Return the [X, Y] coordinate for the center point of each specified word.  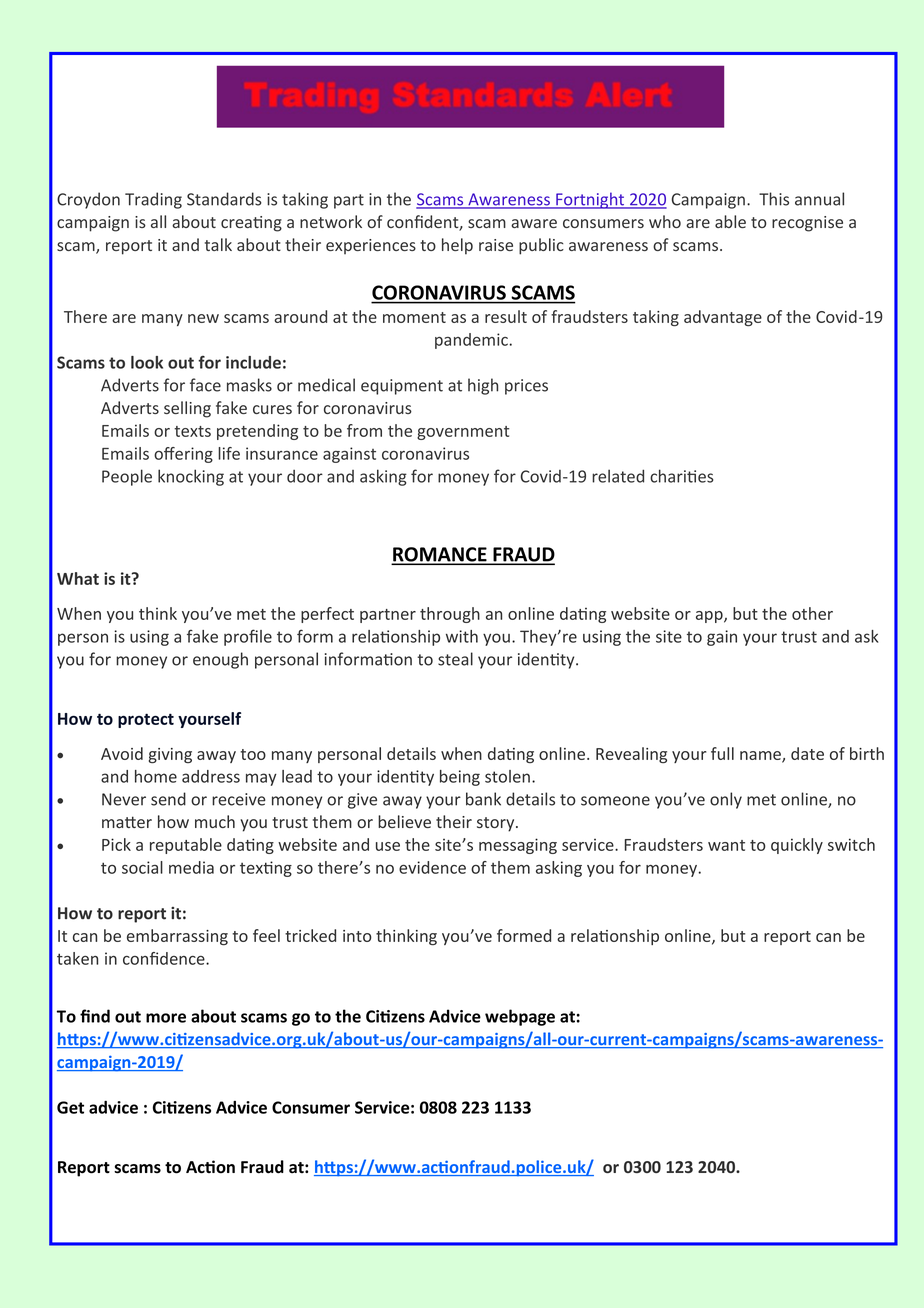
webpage [520, 1017]
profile [248, 637]
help [457, 246]
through [450, 615]
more [166, 1018]
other [812, 613]
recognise [807, 224]
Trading [153, 200]
